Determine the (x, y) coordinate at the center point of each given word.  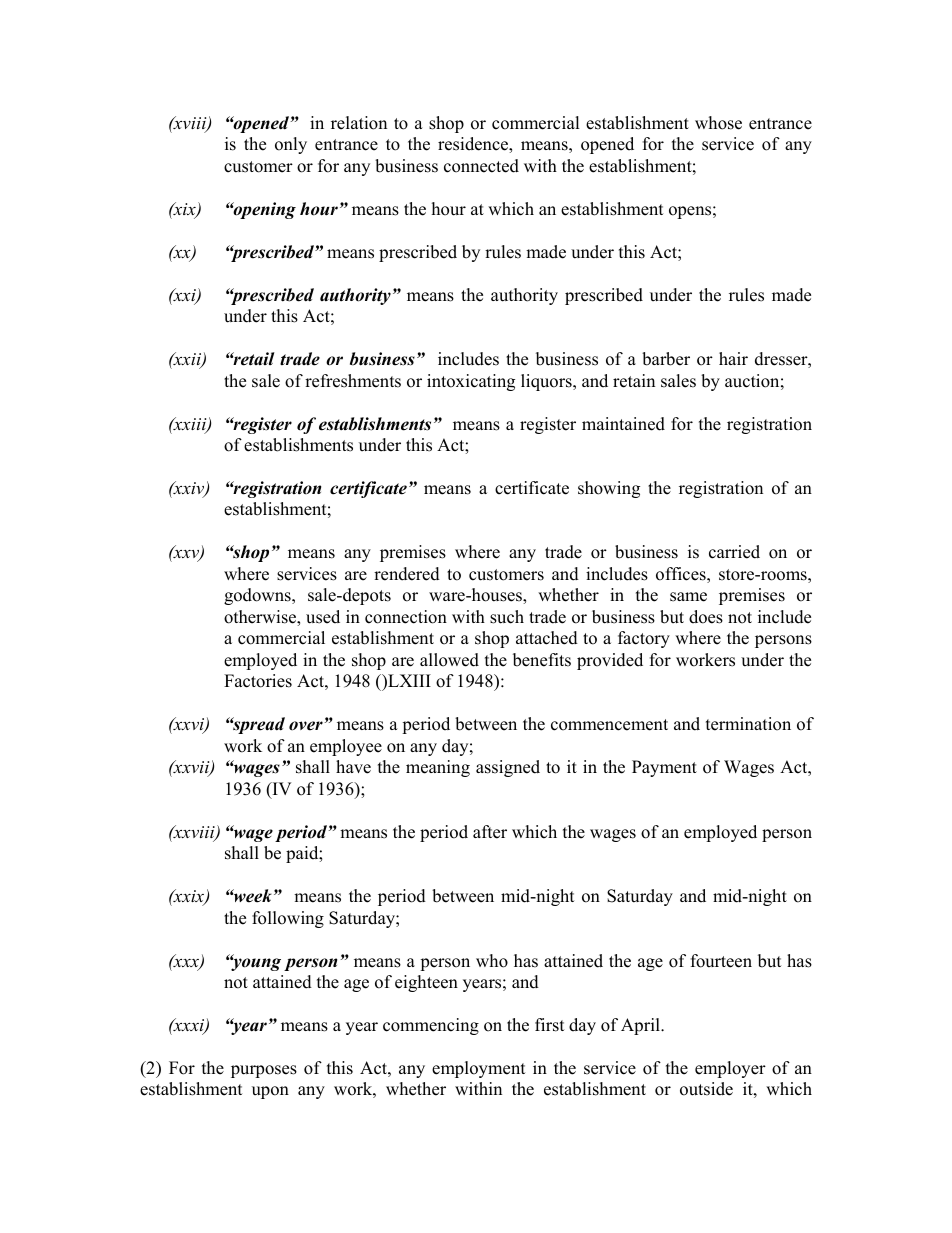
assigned (508, 768)
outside (706, 1089)
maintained (623, 424)
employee (346, 747)
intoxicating (471, 382)
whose (718, 123)
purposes (264, 1071)
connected (481, 166)
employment (479, 1069)
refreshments (353, 381)
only (291, 145)
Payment (664, 768)
